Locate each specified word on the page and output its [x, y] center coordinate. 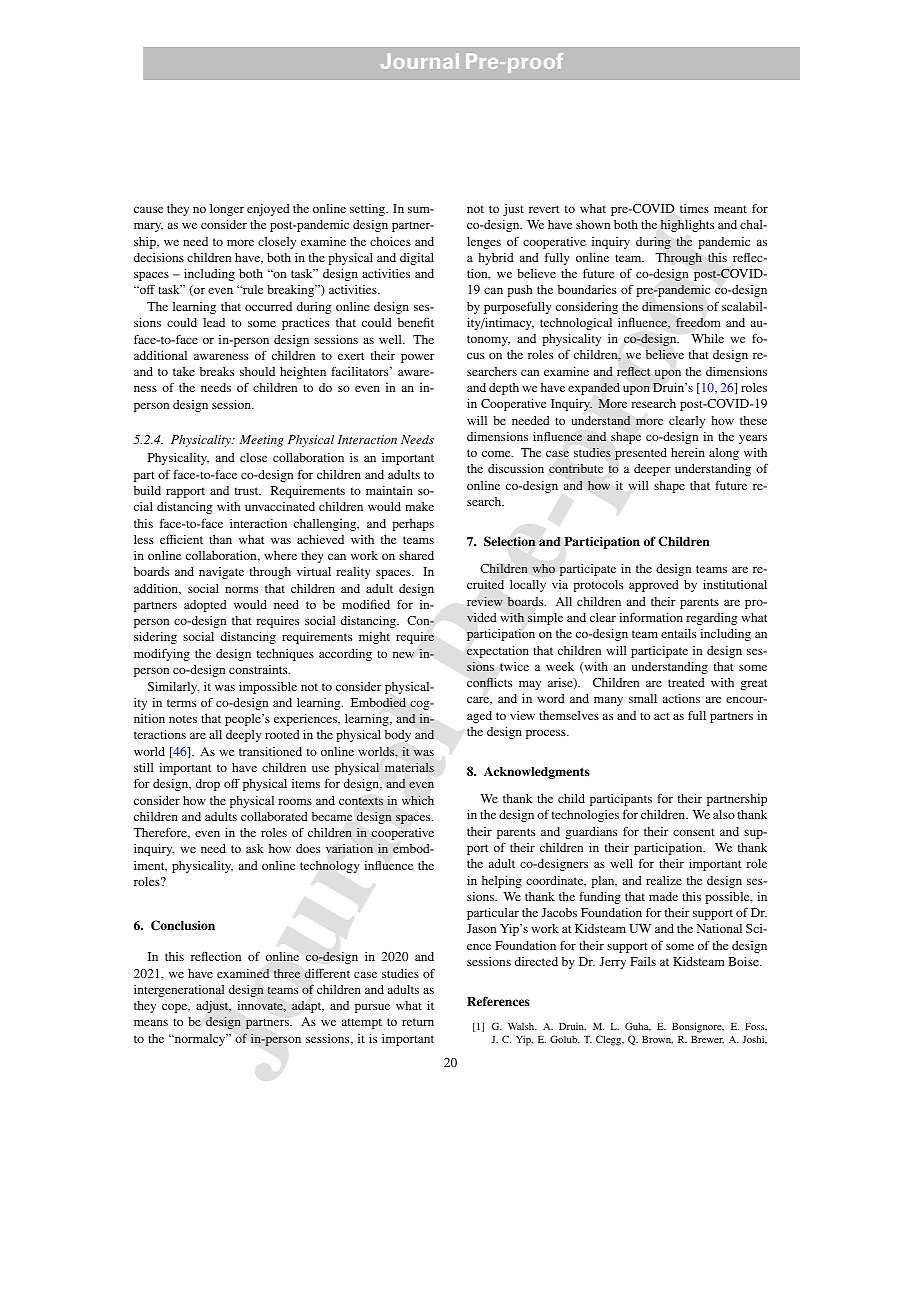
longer [227, 210]
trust [248, 491]
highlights [687, 225]
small [643, 698]
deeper [652, 470]
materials [409, 767]
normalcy [200, 1040]
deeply [244, 736]
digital [417, 259]
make [419, 506]
